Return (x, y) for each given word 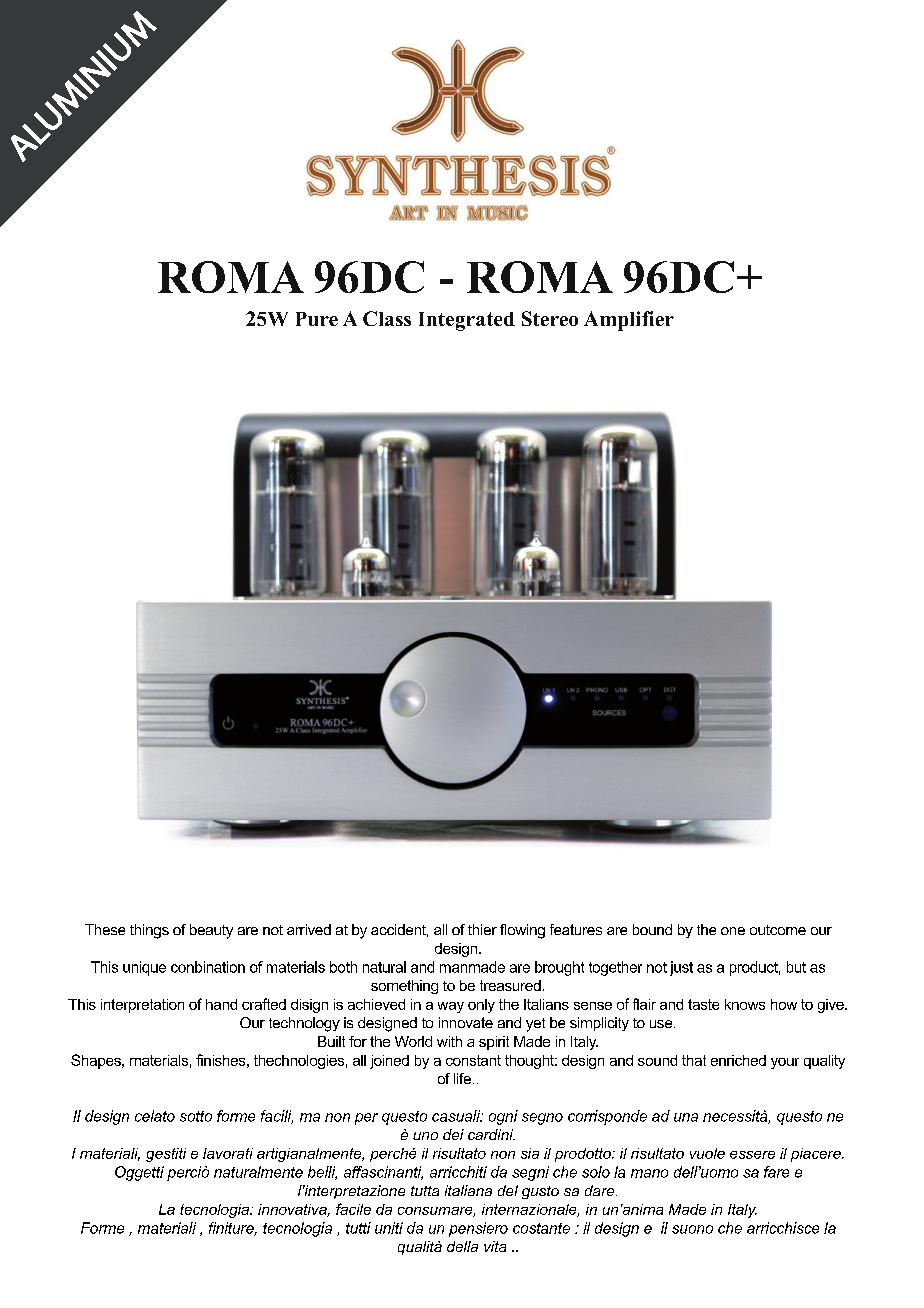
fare (776, 1172)
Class (387, 318)
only (481, 1006)
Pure (317, 319)
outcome (778, 930)
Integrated (467, 321)
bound (652, 929)
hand (221, 1004)
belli (322, 1173)
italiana (468, 1190)
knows (745, 1004)
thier (482, 929)
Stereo (550, 318)
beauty (211, 931)
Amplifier (629, 321)
